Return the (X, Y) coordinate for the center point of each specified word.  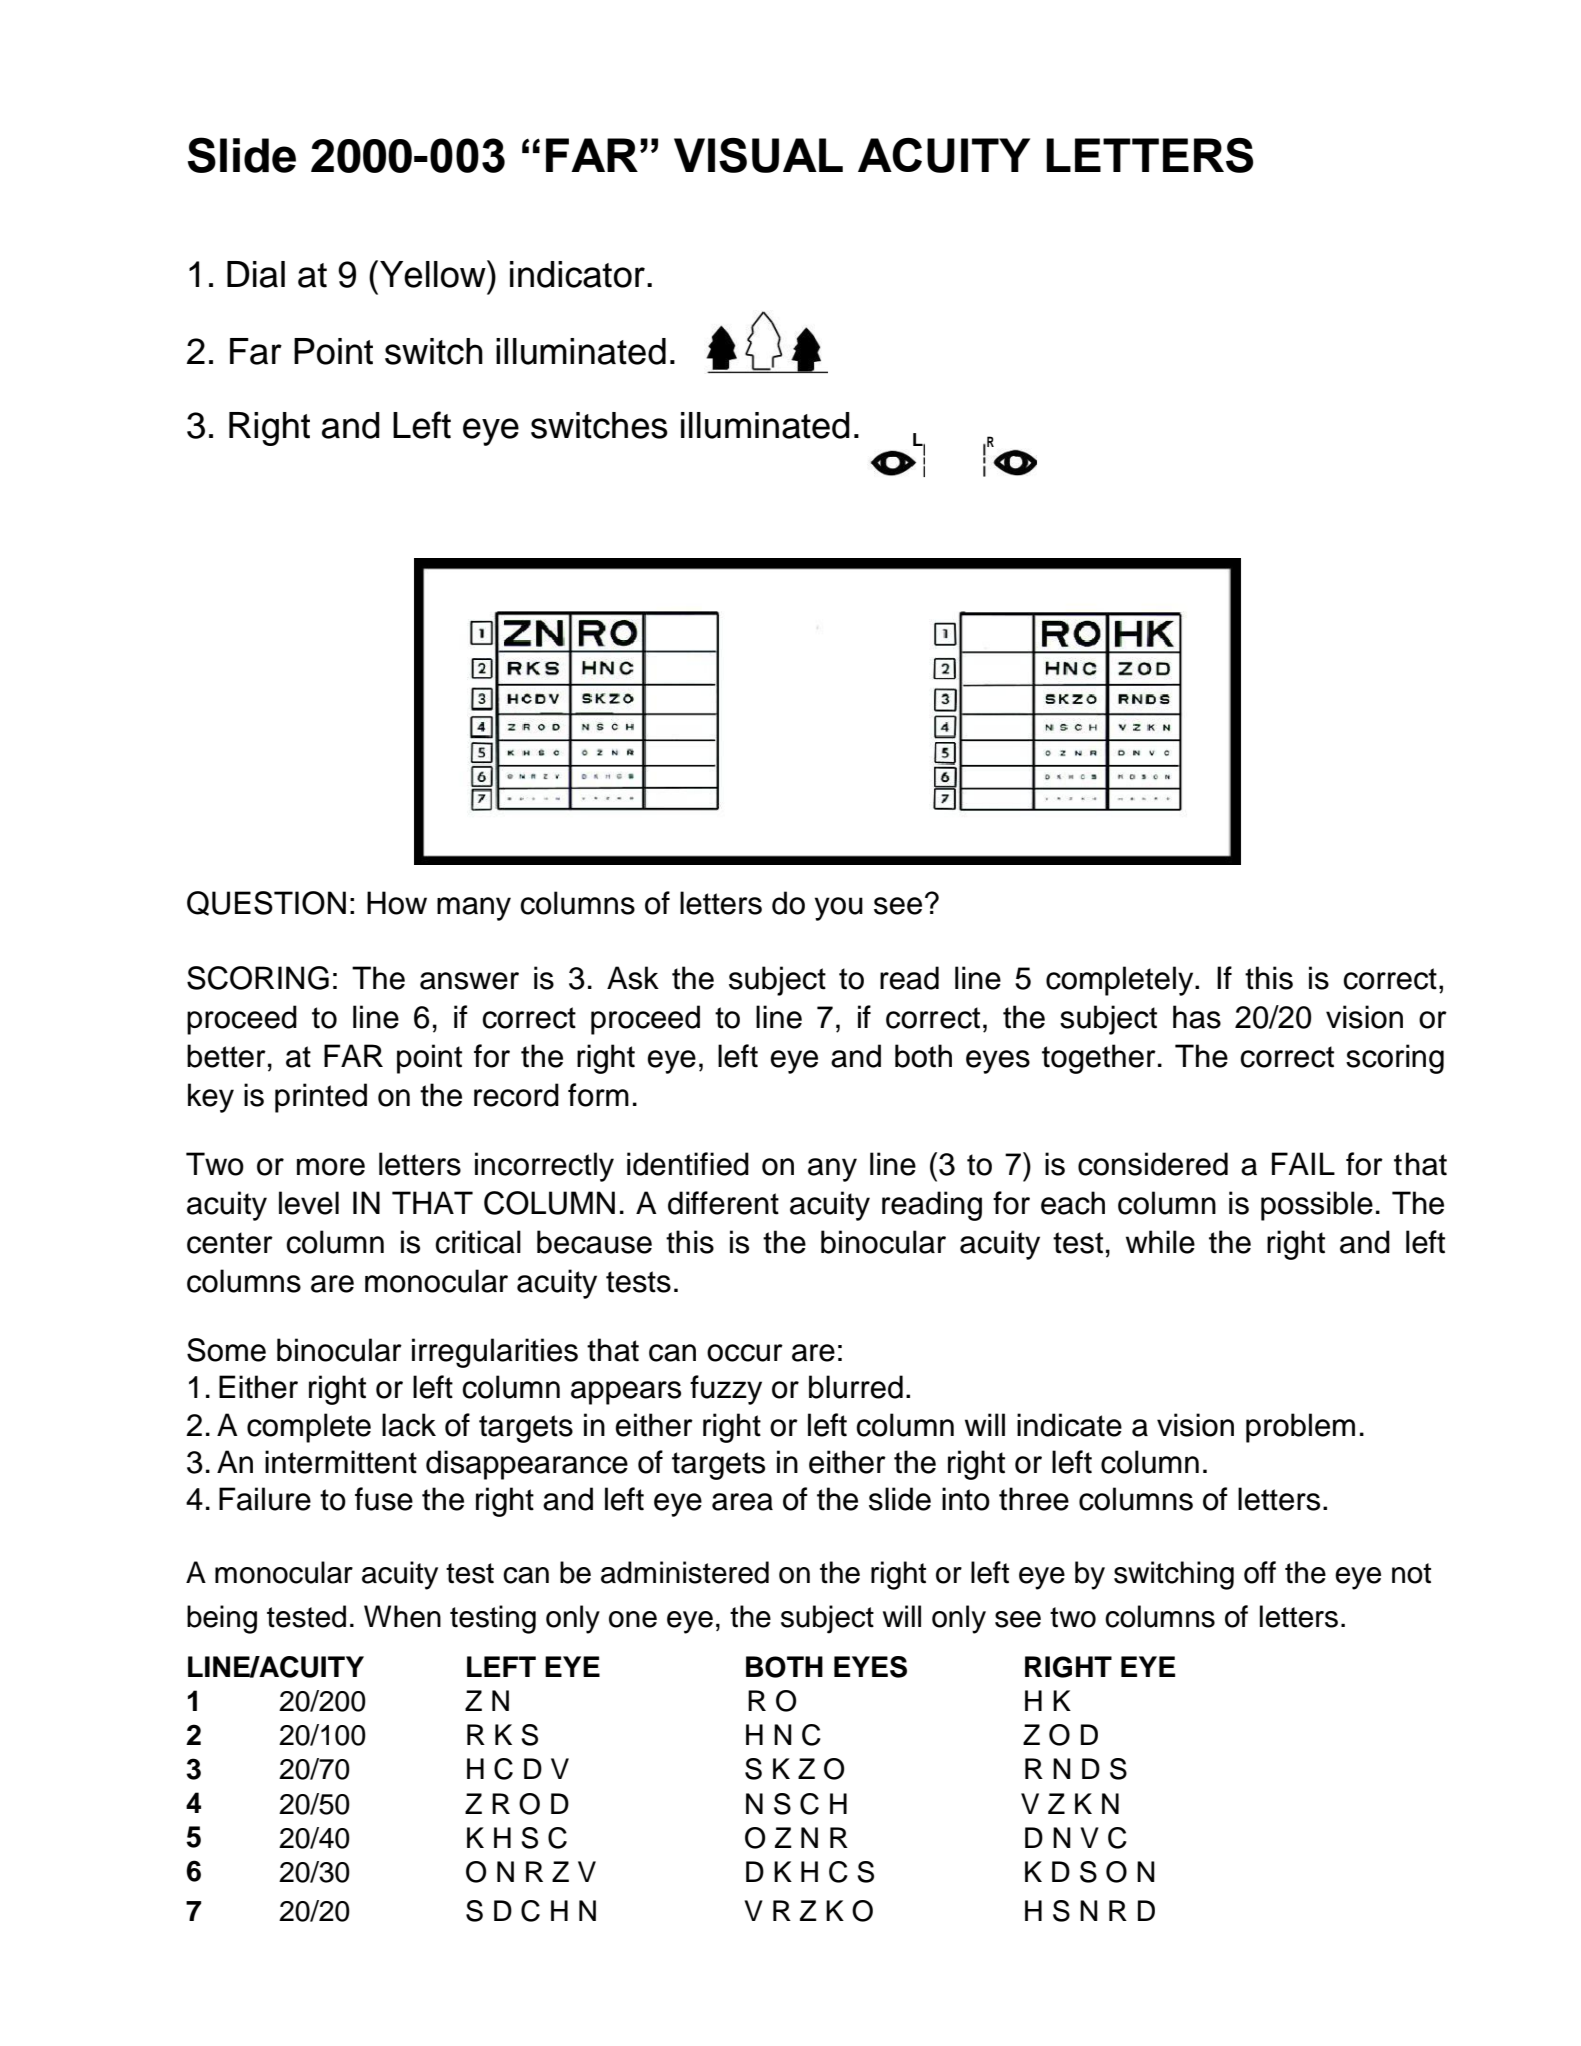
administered (685, 1572)
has (1197, 1017)
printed (321, 1098)
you (839, 909)
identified (688, 1164)
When (402, 1616)
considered (1153, 1164)
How (397, 903)
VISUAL (758, 155)
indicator (577, 274)
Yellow (434, 274)
